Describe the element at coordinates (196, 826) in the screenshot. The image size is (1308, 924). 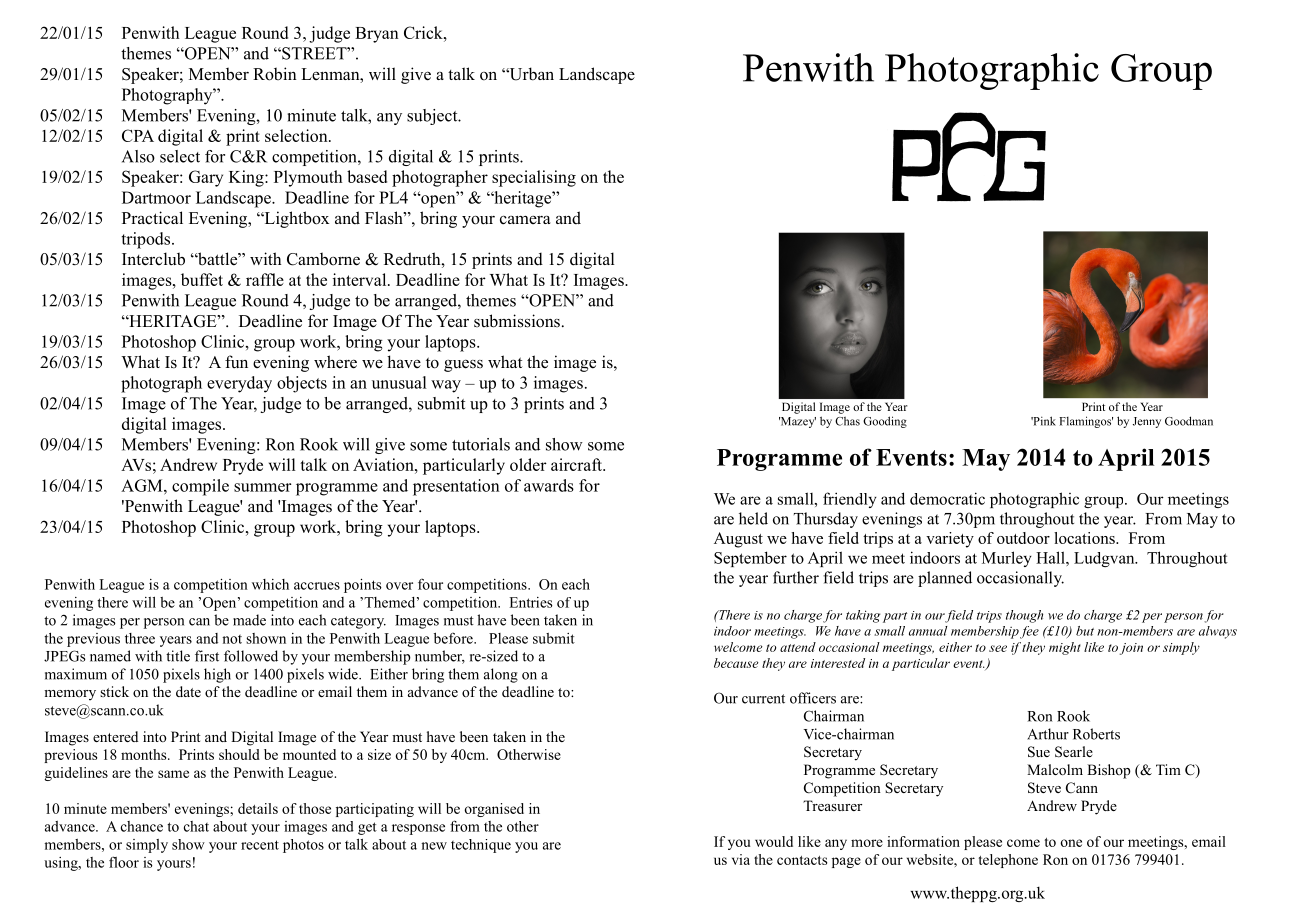
I see `chat` at that location.
